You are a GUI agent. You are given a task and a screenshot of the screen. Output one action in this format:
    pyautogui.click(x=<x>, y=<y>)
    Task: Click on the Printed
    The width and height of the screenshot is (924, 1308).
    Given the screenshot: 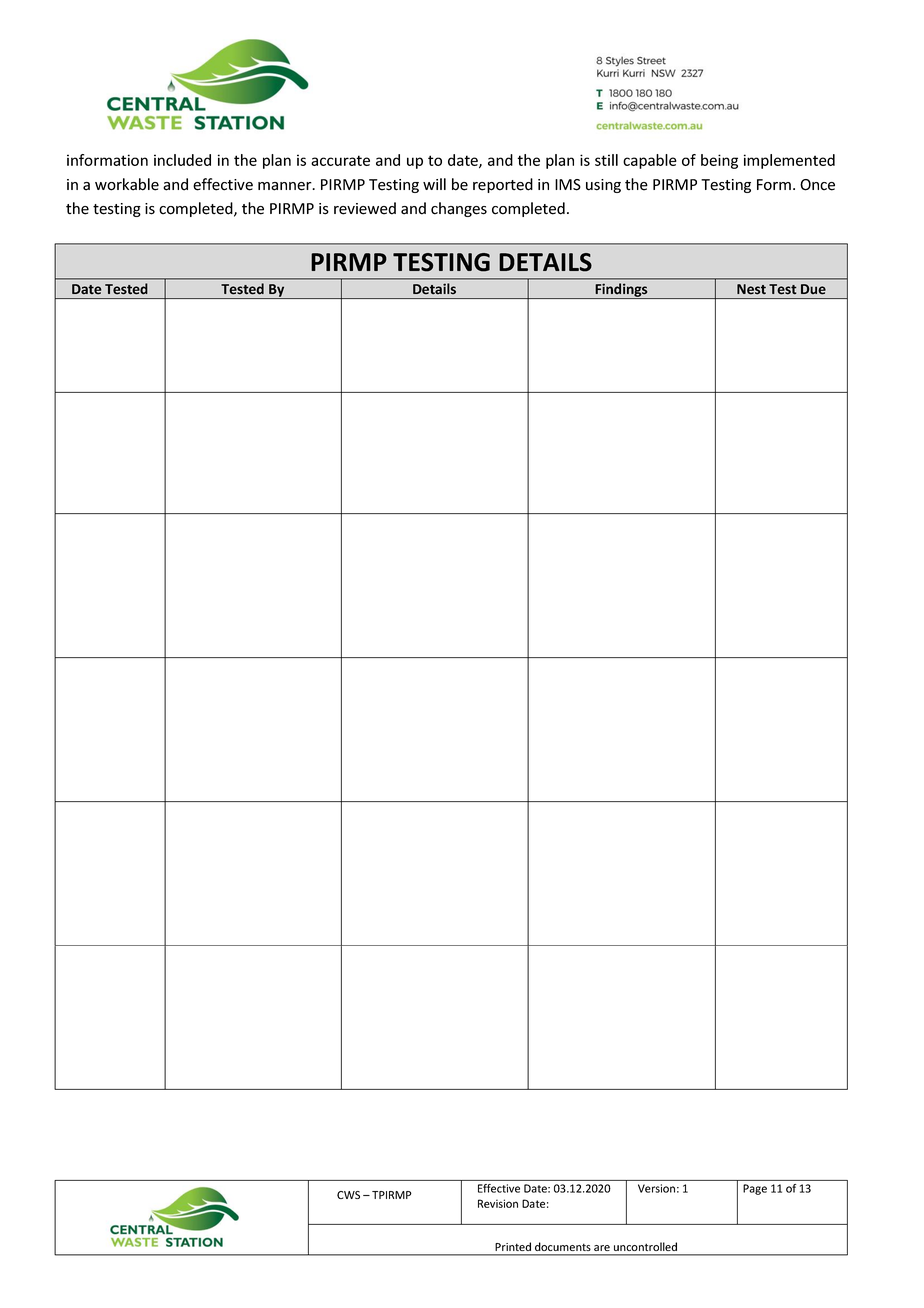 What is the action you would take?
    pyautogui.click(x=513, y=1246)
